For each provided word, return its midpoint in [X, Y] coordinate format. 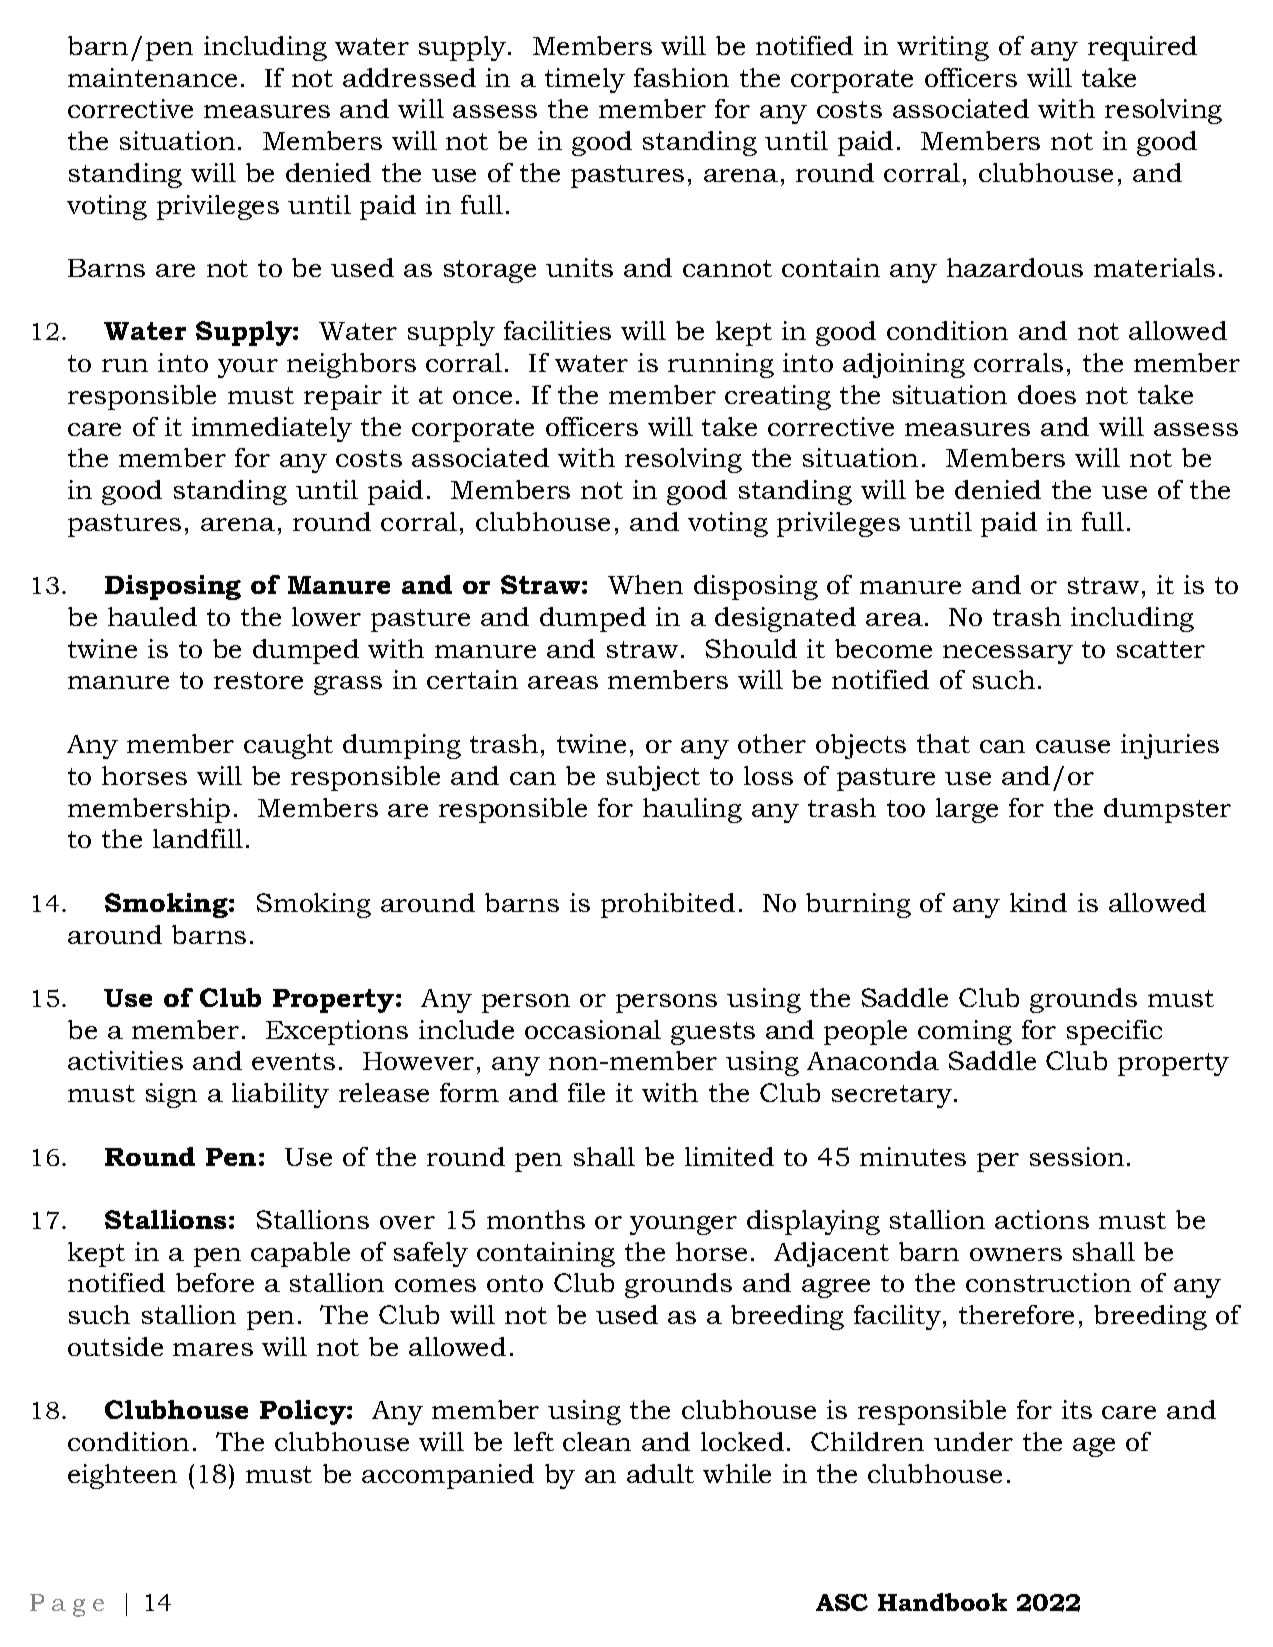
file [586, 1092]
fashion [681, 77]
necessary [1008, 654]
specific [1114, 1032]
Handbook [942, 1602]
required [1142, 48]
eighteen [122, 1476]
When [645, 584]
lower [326, 616]
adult [660, 1473]
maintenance [152, 77]
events [293, 1061]
